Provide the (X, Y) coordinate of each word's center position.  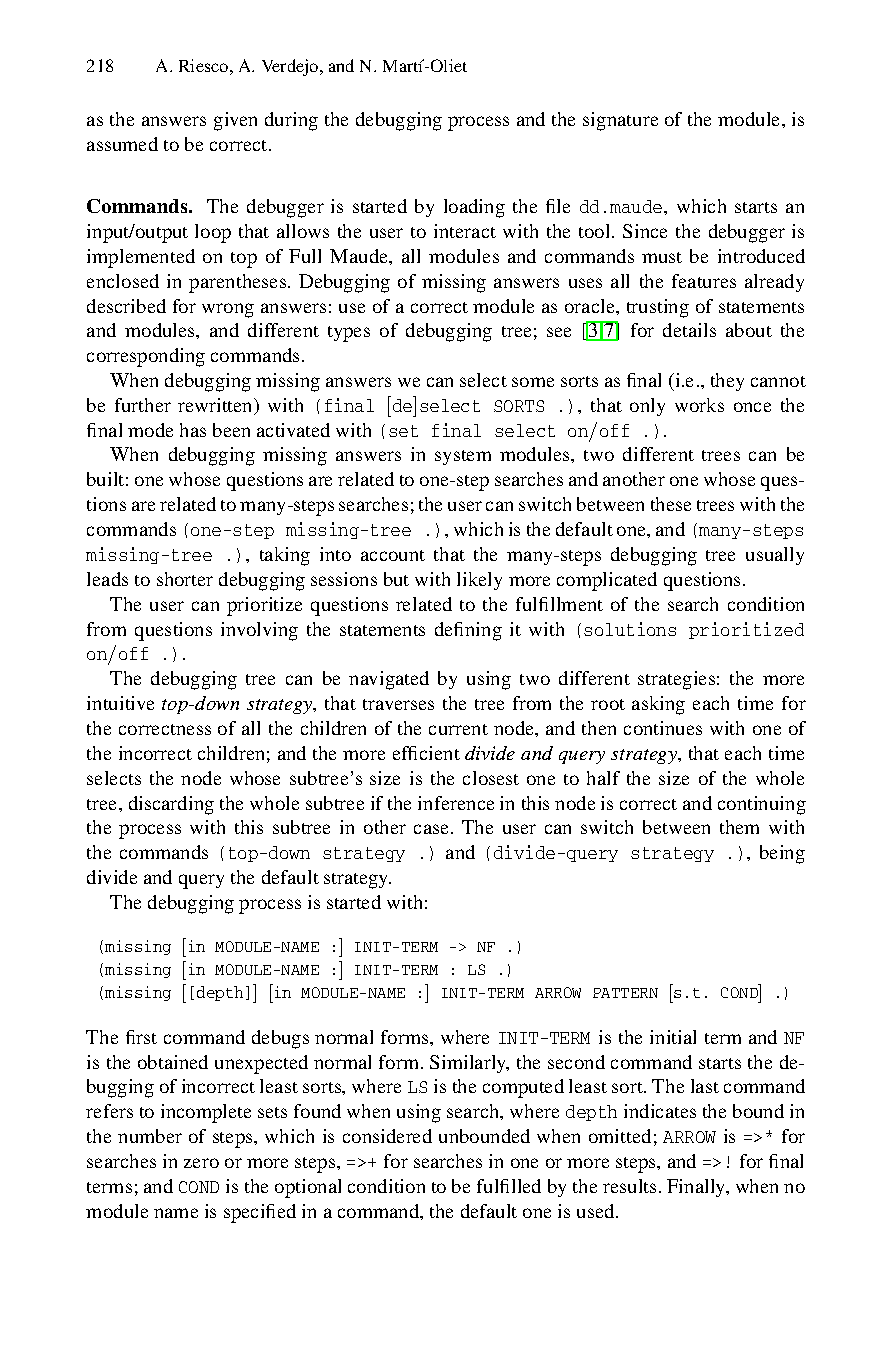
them (739, 827)
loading (474, 208)
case (433, 829)
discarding (171, 805)
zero (201, 1163)
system (463, 457)
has (193, 430)
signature (620, 121)
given (235, 121)
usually (775, 556)
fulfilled (509, 1186)
